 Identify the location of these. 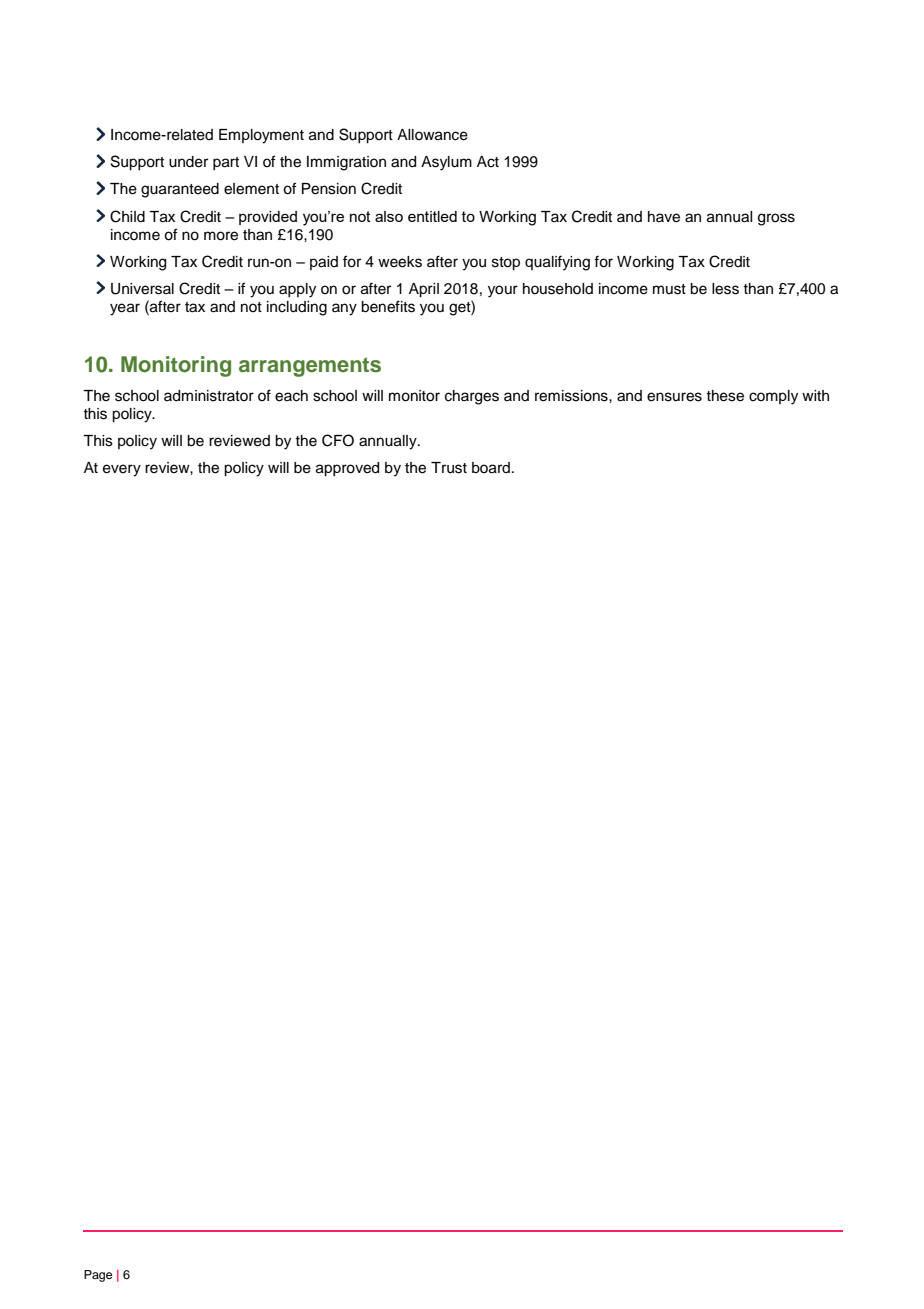
(725, 396).
